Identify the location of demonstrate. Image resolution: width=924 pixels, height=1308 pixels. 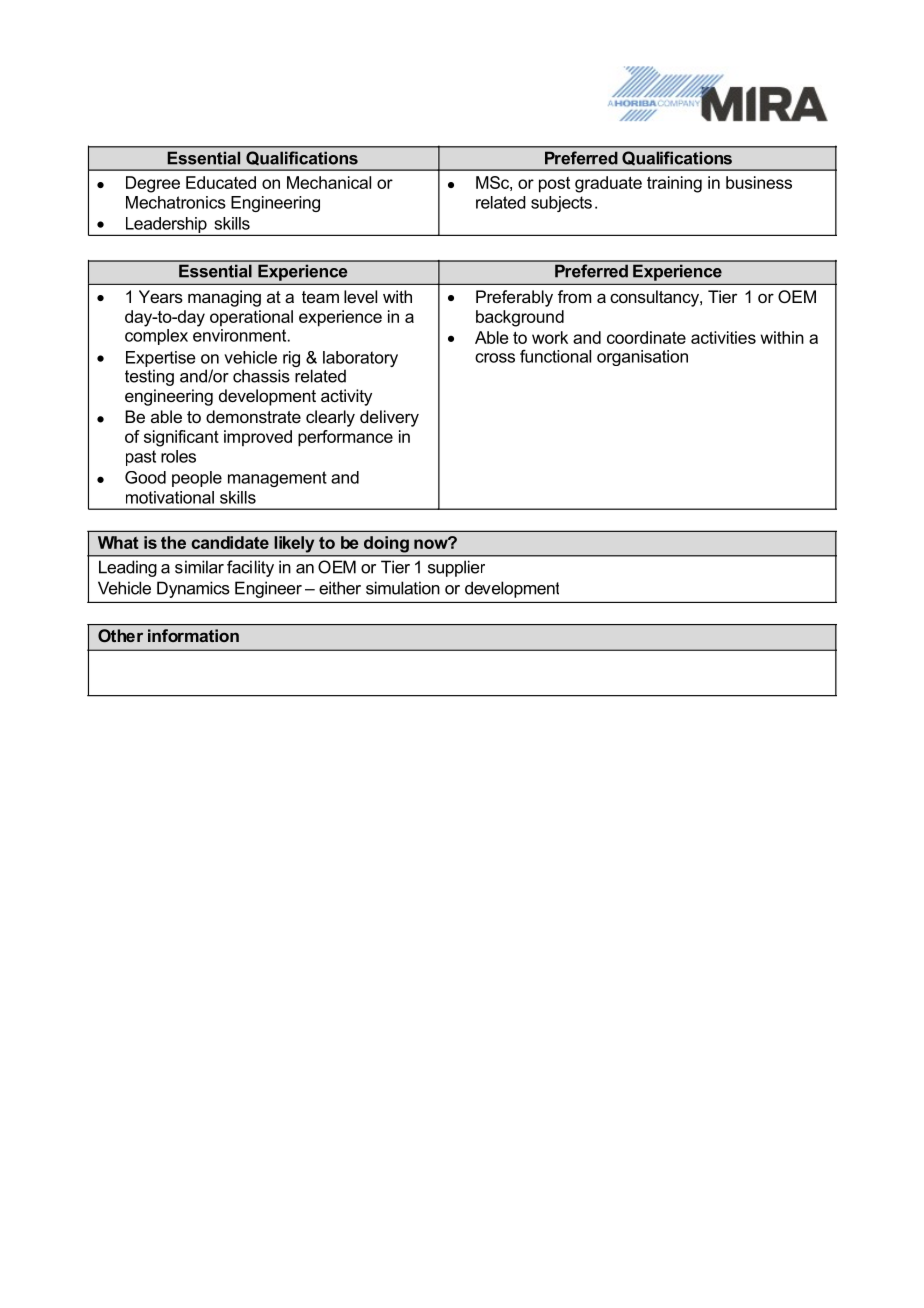
(253, 416).
